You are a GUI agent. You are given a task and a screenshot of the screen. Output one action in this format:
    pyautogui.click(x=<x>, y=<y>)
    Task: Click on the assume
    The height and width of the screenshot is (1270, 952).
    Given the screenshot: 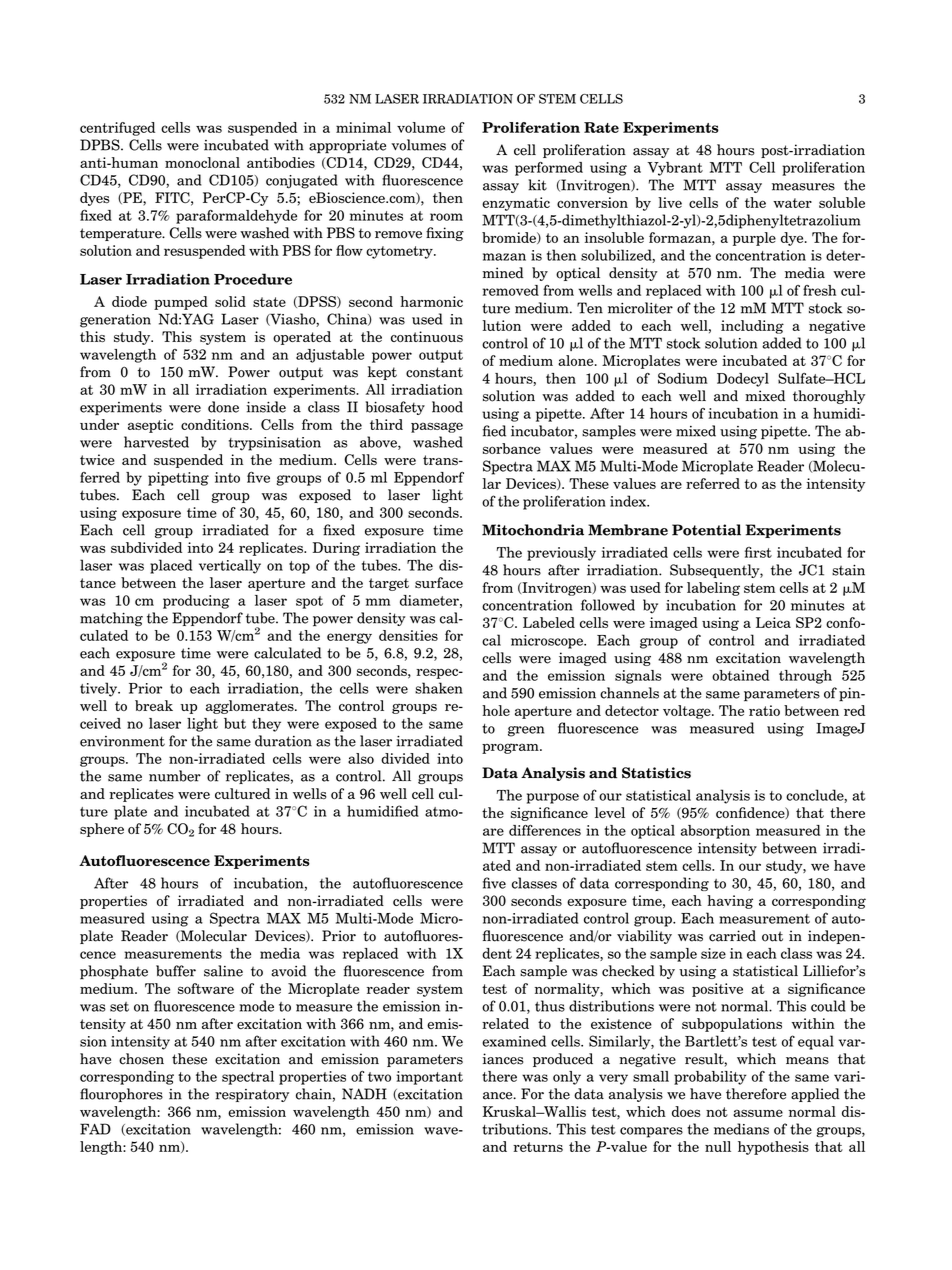 What is the action you would take?
    pyautogui.click(x=758, y=1113)
